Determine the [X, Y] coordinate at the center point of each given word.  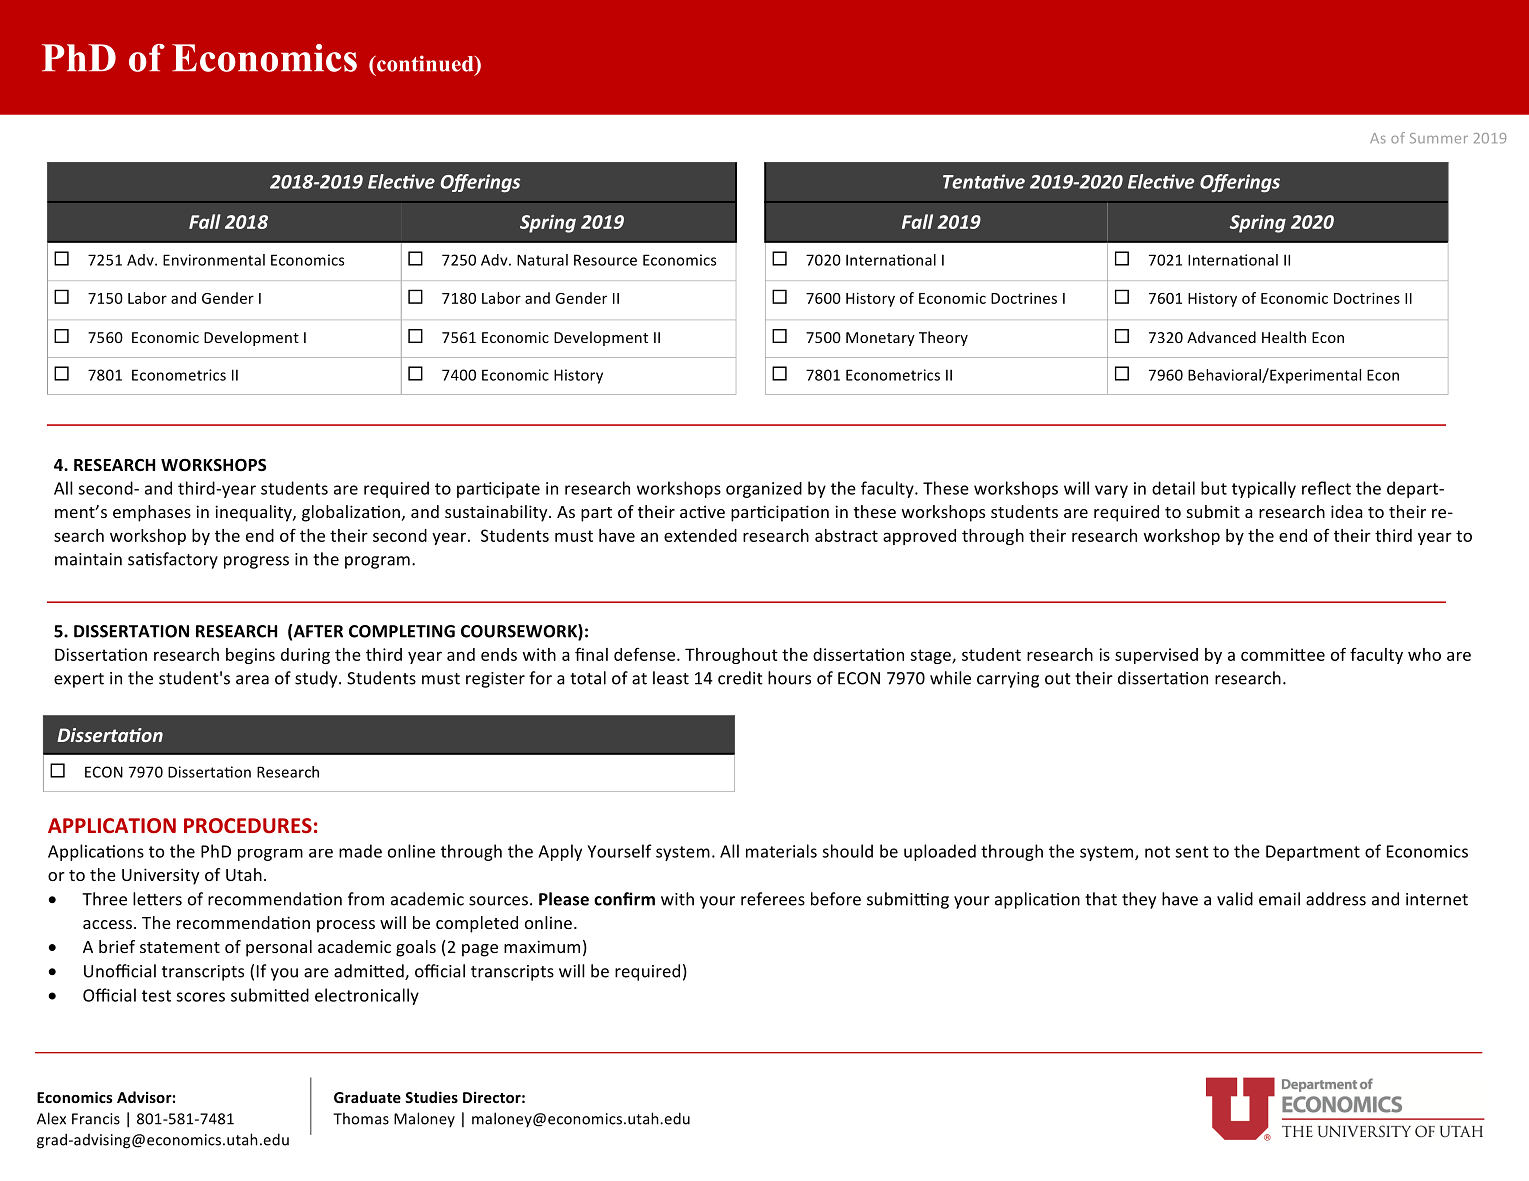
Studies [431, 1097]
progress [256, 562]
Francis [96, 1119]
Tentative [984, 181]
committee [1283, 654]
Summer [1439, 138]
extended [700, 535]
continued [425, 63]
